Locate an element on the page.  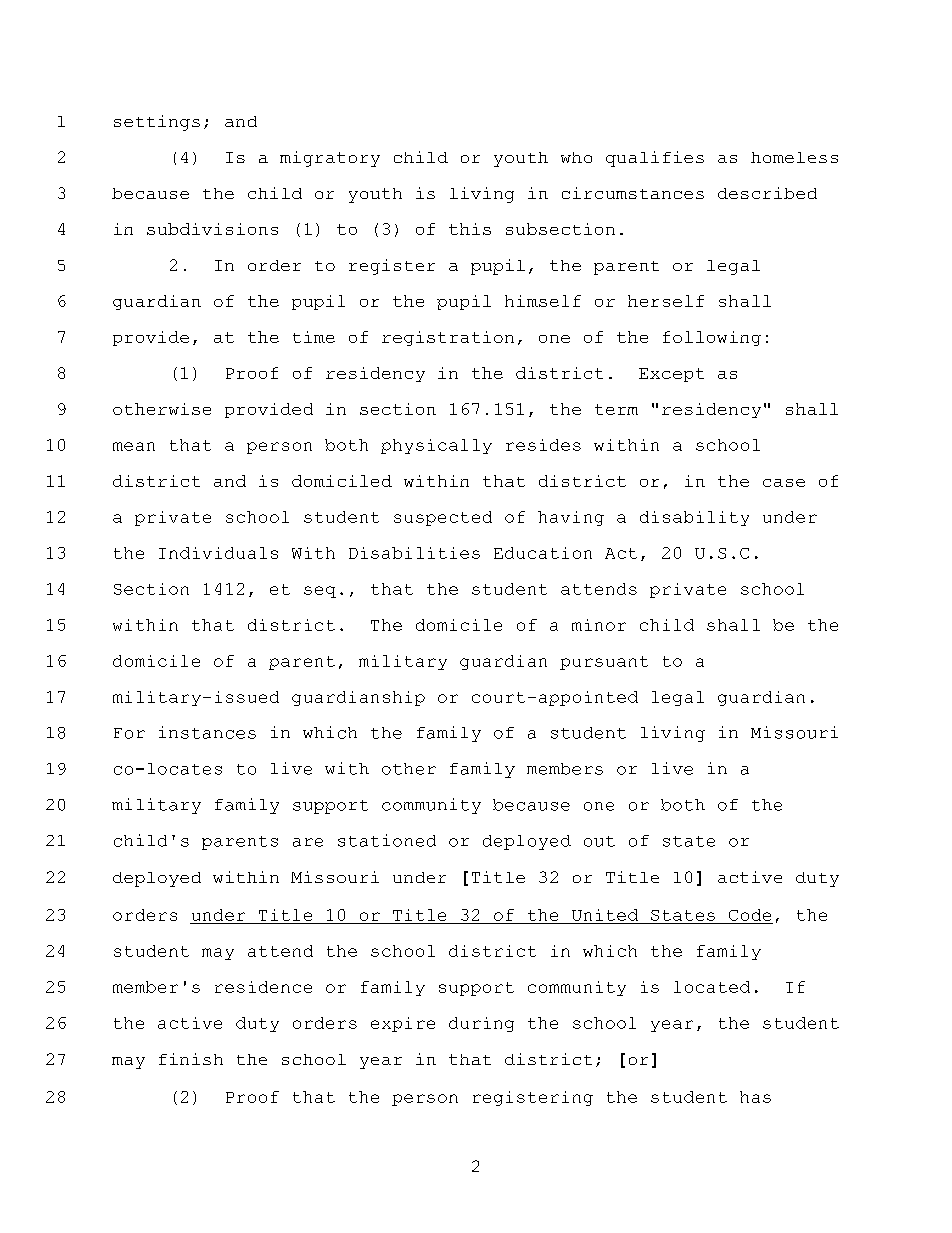
registration is located at coordinates (448, 338).
